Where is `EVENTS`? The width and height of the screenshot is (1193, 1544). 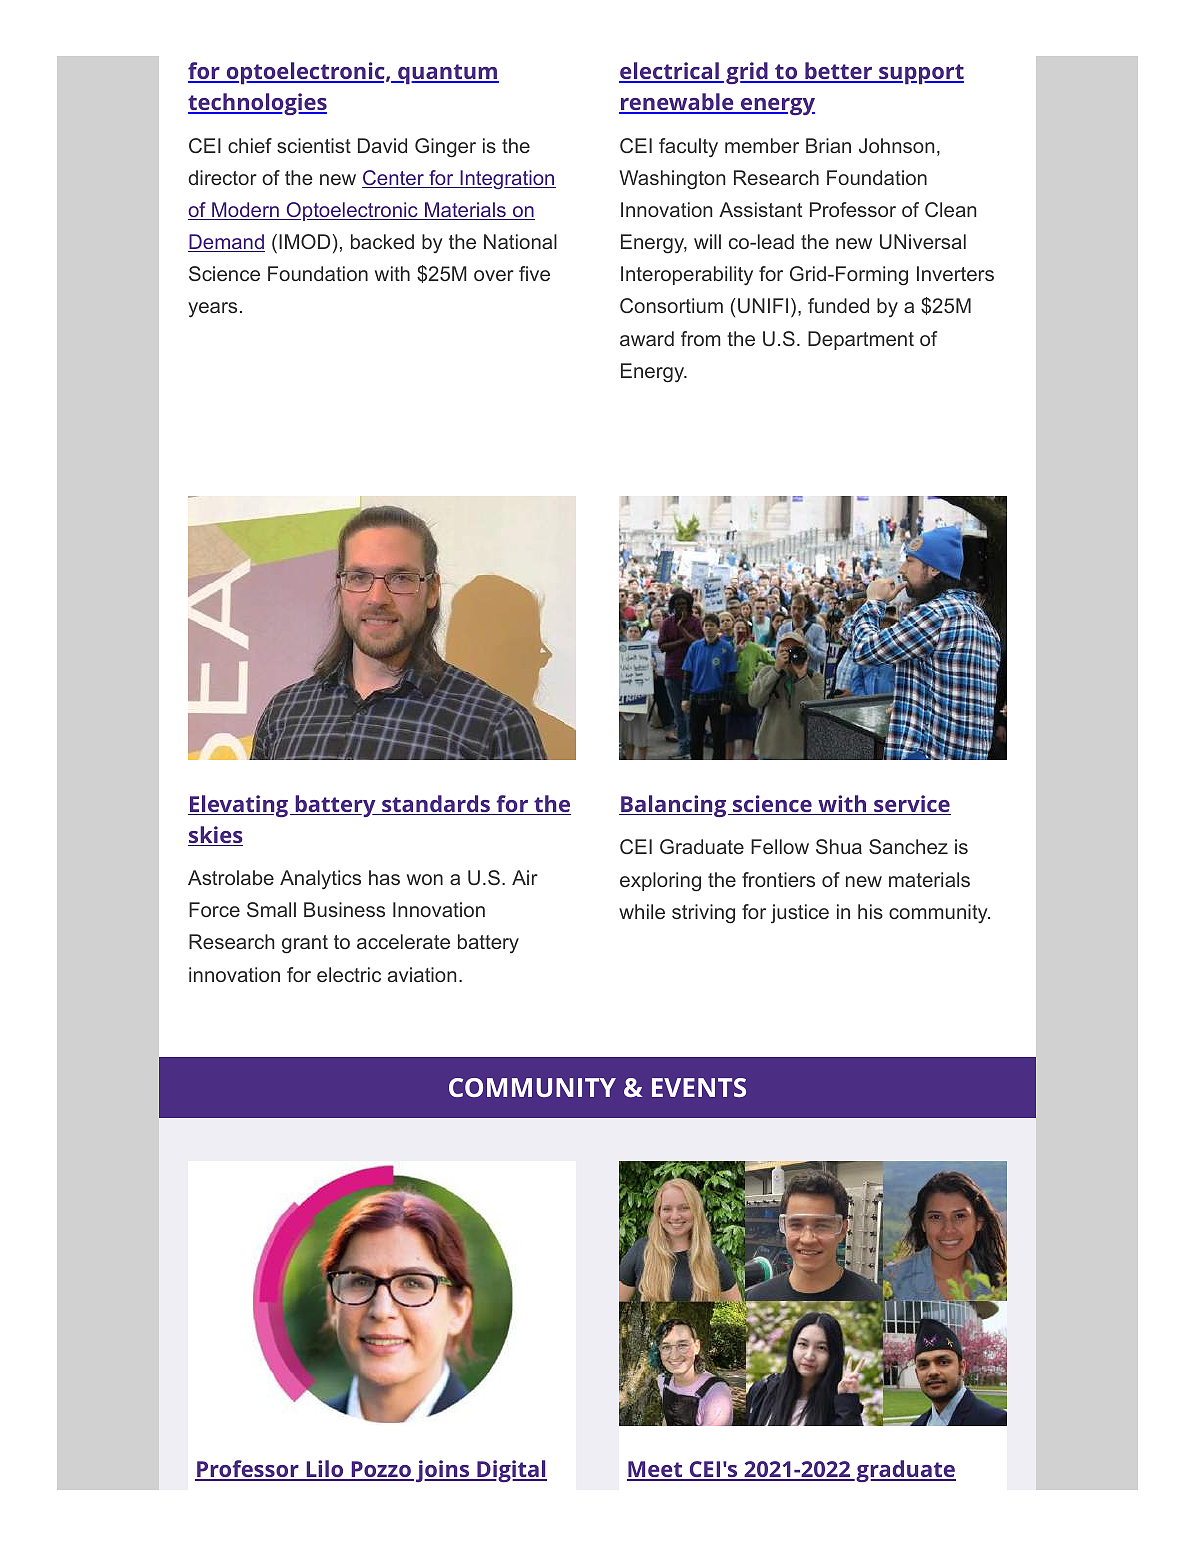
EVENTS is located at coordinates (699, 1087).
